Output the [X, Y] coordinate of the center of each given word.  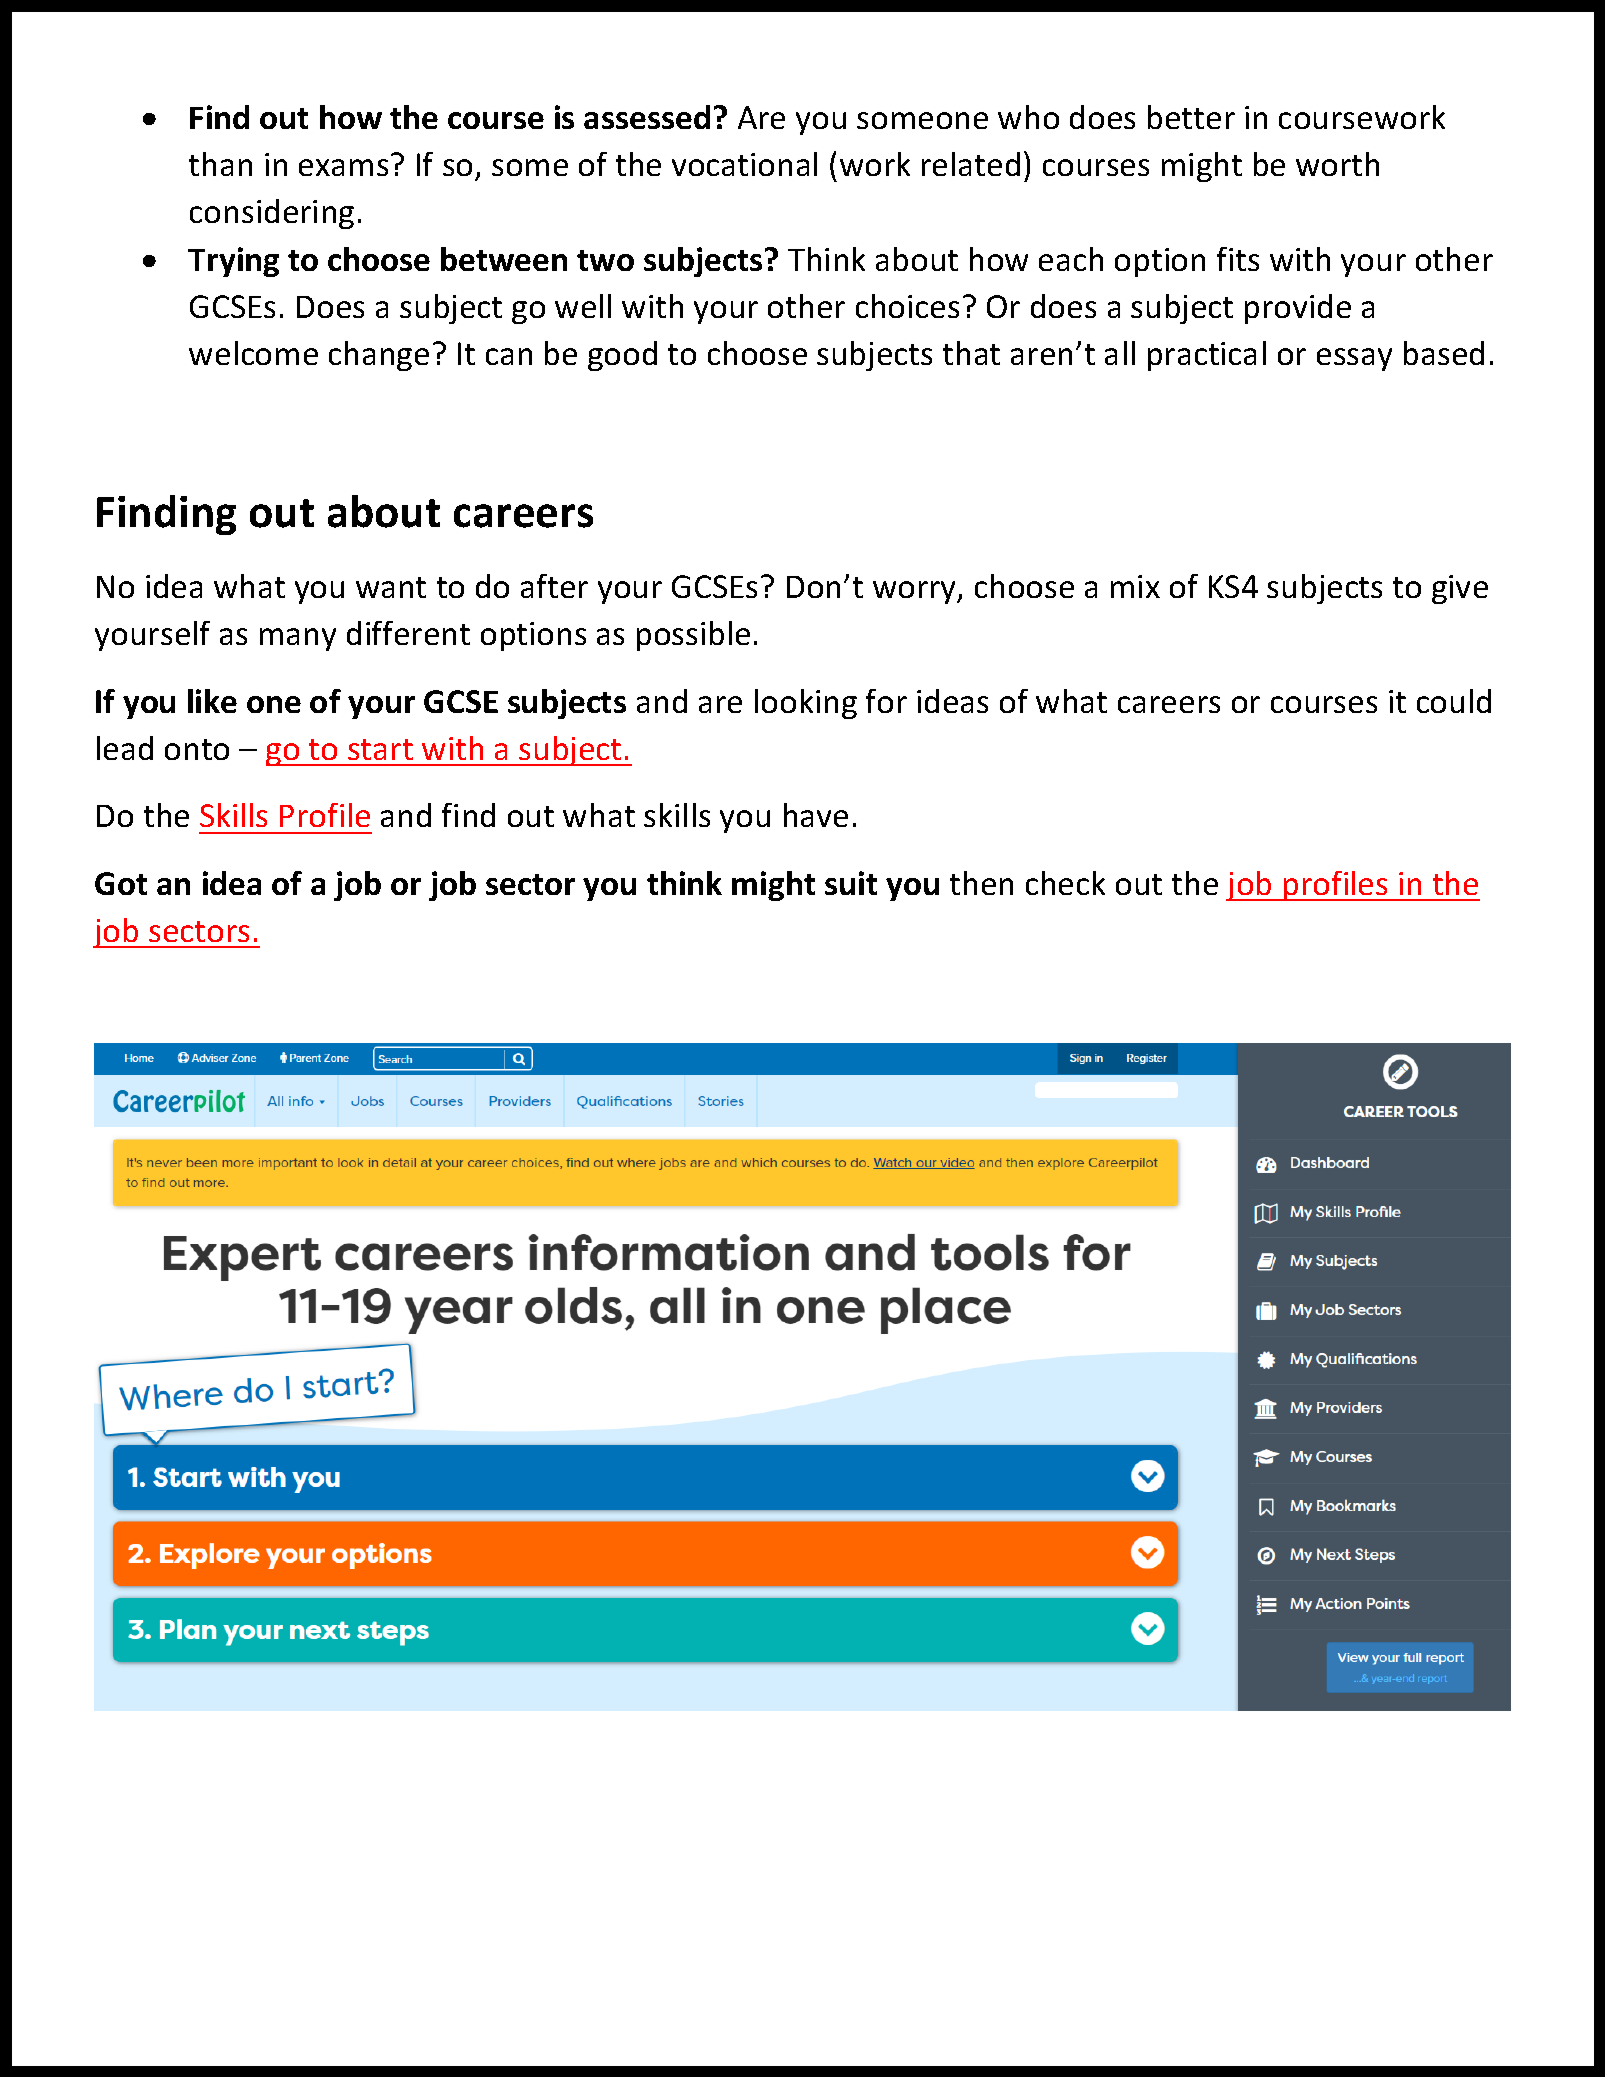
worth [1337, 164]
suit [851, 883]
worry [916, 592]
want [391, 587]
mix [1135, 586]
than [220, 164]
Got [121, 883]
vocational [744, 164]
